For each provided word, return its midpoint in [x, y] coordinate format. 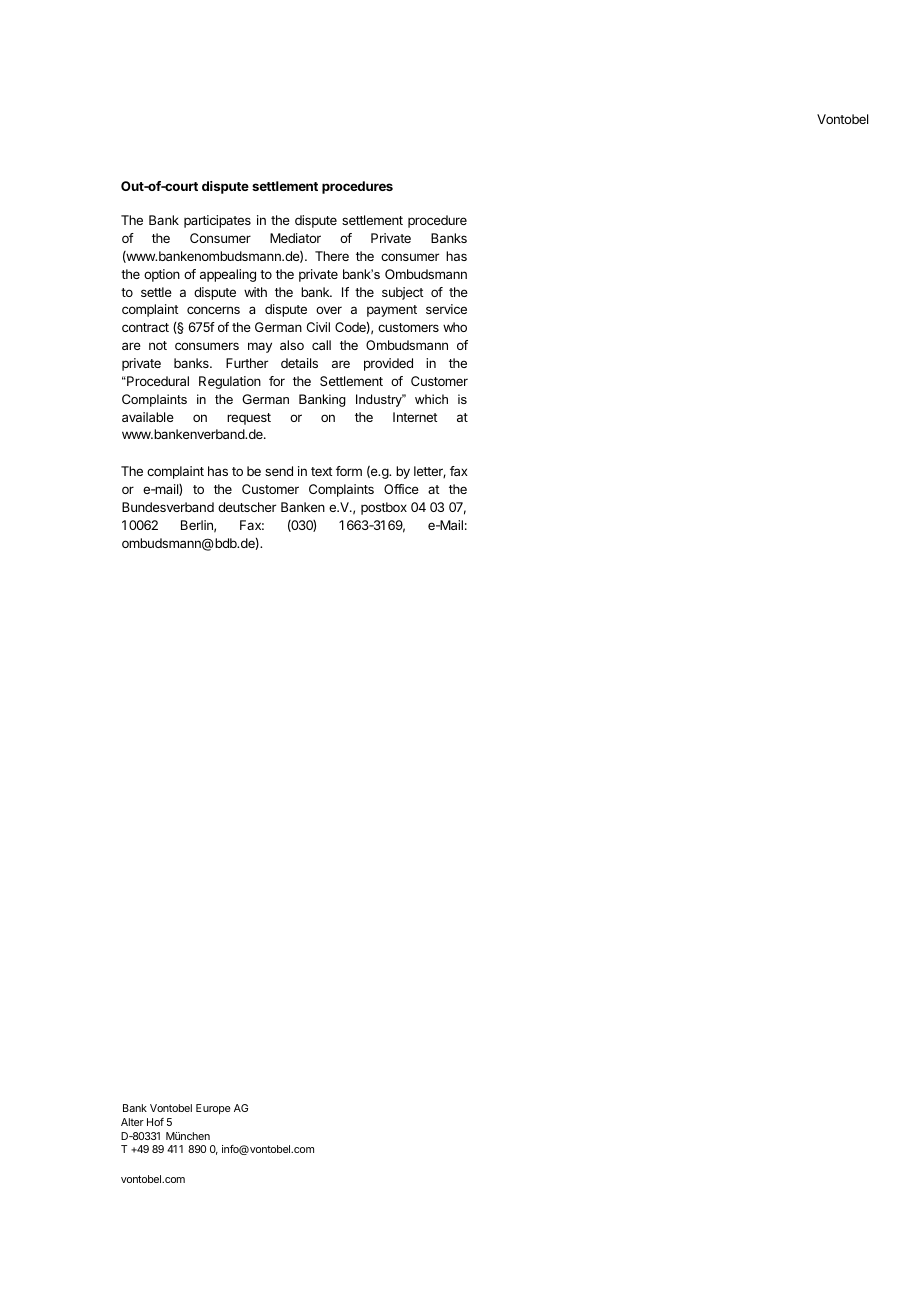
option [162, 275]
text [322, 471]
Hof [155, 1122]
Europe [213, 1109]
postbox [384, 508]
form [349, 471]
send [279, 471]
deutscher [247, 507]
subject [403, 293]
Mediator [295, 238]
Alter [132, 1122]
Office [401, 489]
